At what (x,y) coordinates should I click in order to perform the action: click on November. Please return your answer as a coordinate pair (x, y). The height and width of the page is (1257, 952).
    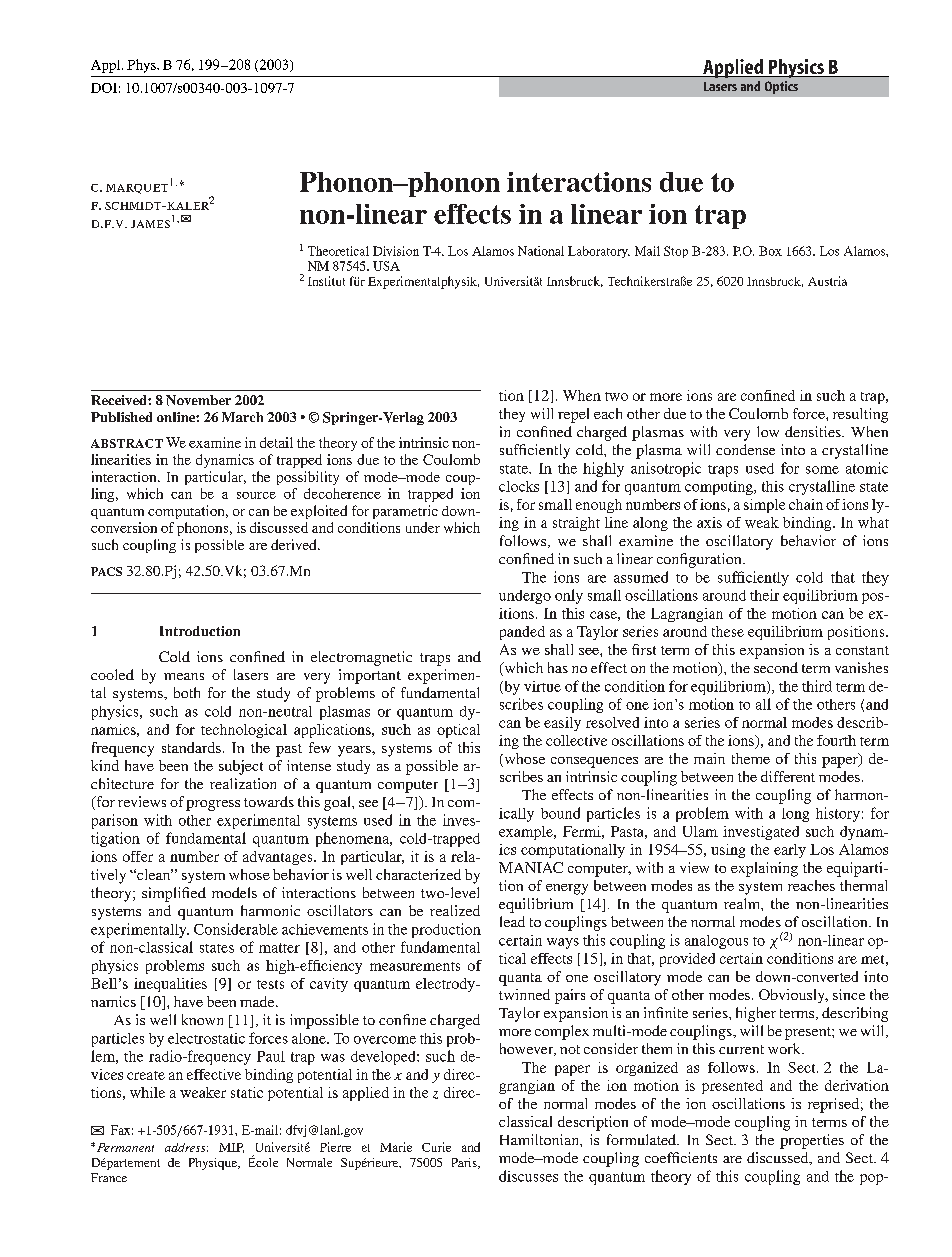
    Looking at the image, I should click on (198, 400).
